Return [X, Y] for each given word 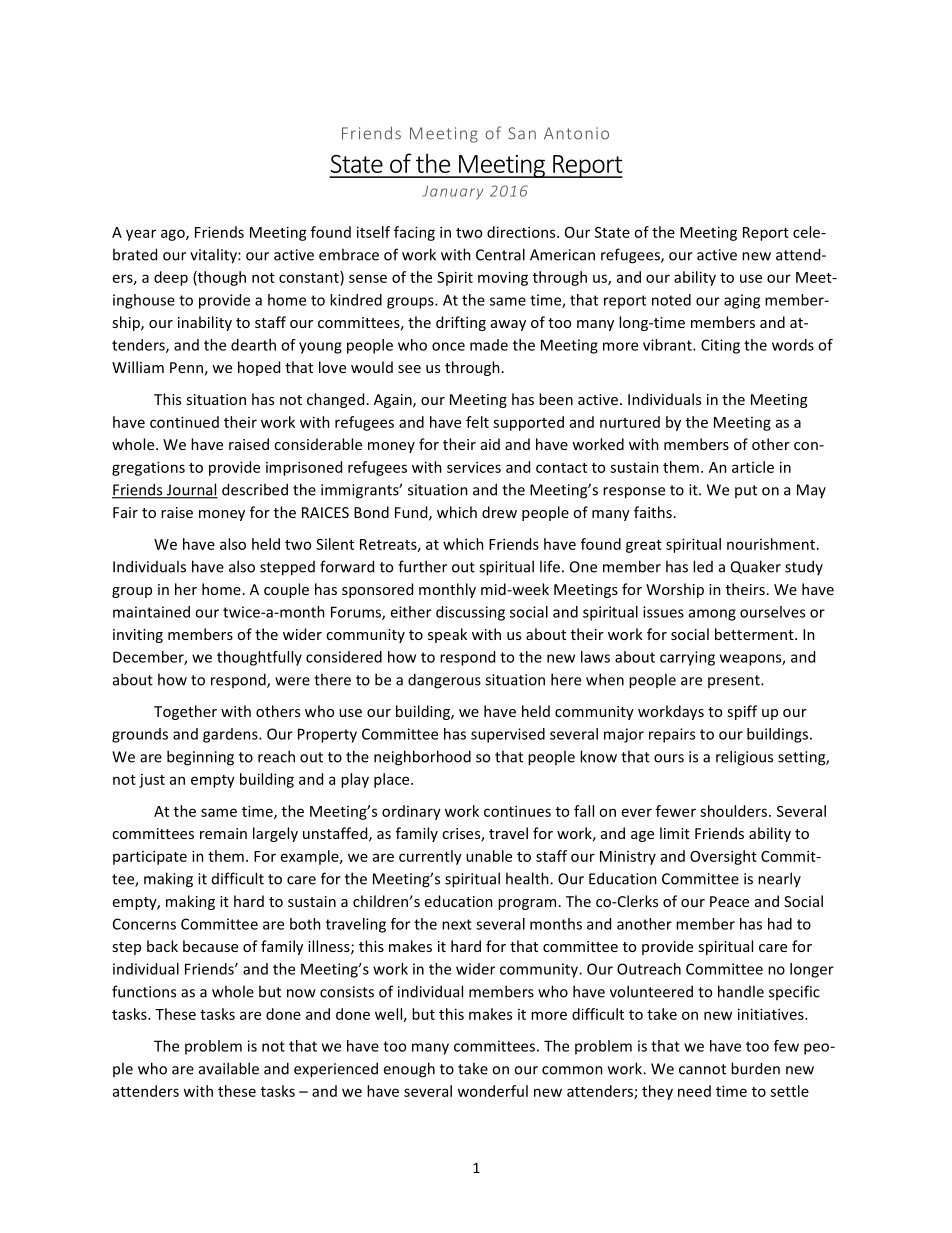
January [452, 192]
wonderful [492, 1091]
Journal [191, 490]
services [474, 467]
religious [744, 758]
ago [174, 235]
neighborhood [422, 758]
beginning [200, 758]
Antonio [576, 133]
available [229, 1068]
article [753, 467]
